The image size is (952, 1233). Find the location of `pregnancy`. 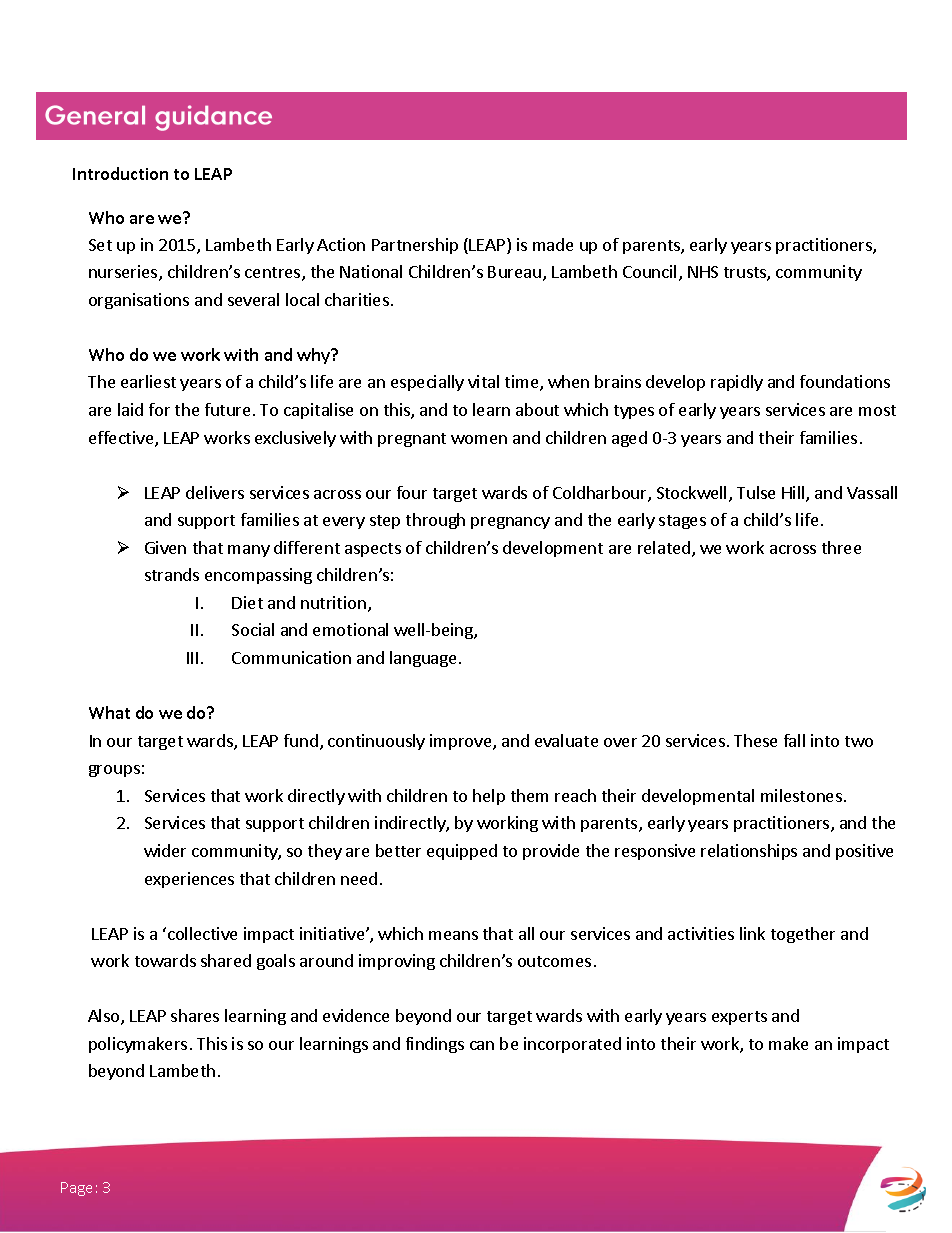

pregnancy is located at coordinates (510, 523).
